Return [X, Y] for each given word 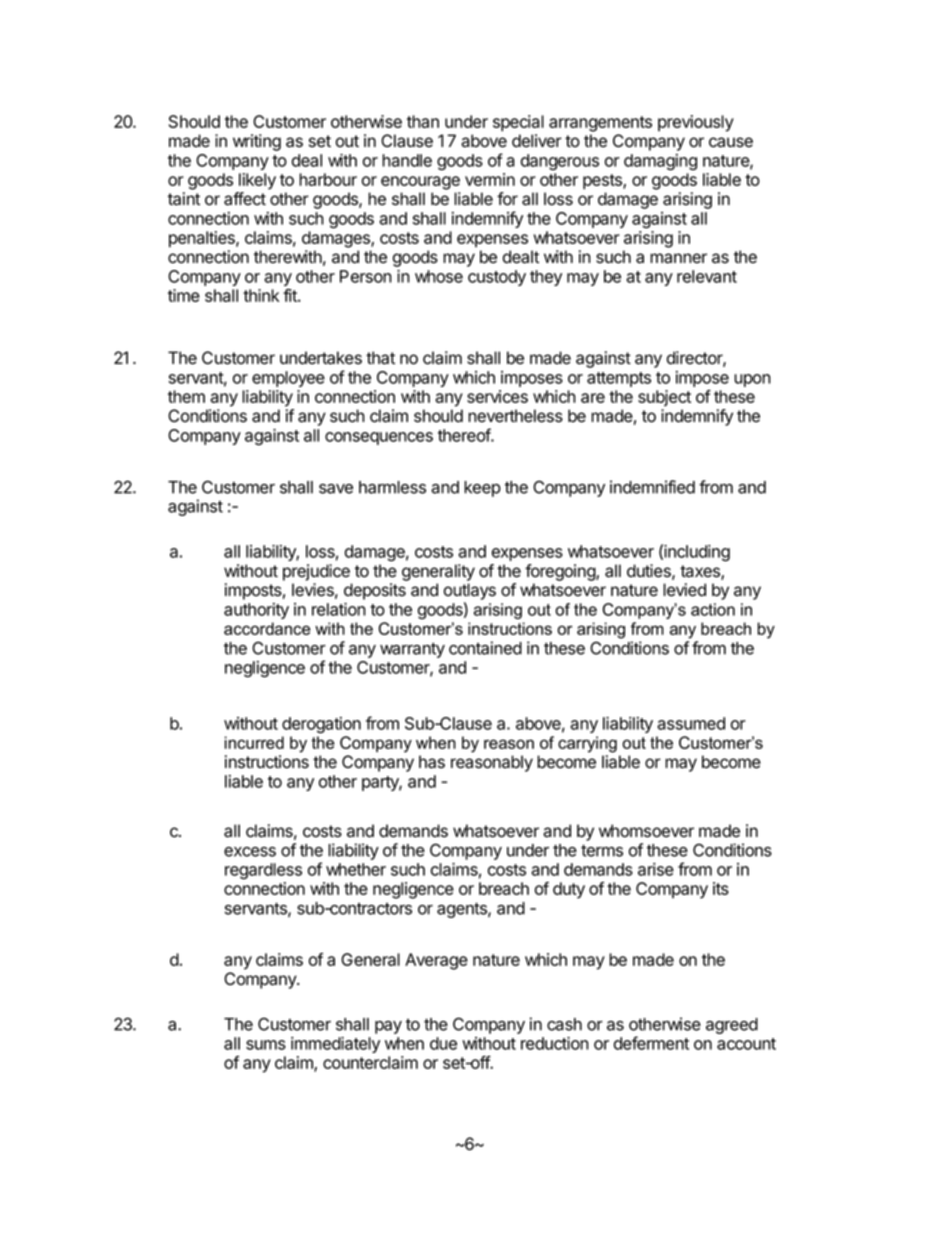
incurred [254, 742]
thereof [465, 435]
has [432, 762]
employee [288, 379]
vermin [490, 179]
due [443, 1043]
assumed [691, 723]
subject [664, 398]
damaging [660, 162]
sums [266, 1045]
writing [257, 142]
